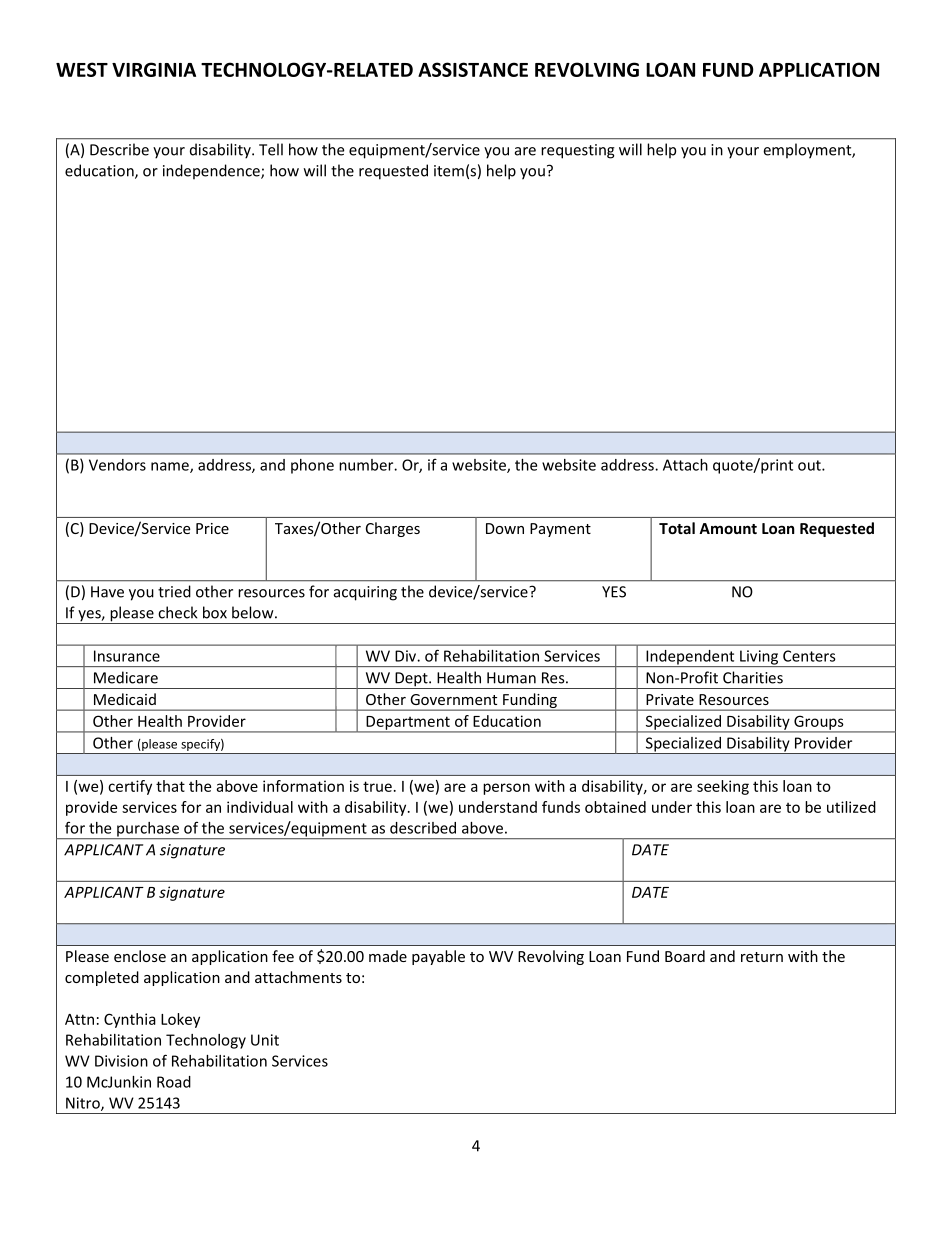  Describe the element at coordinates (578, 151) in the document. I see `requesting` at that location.
